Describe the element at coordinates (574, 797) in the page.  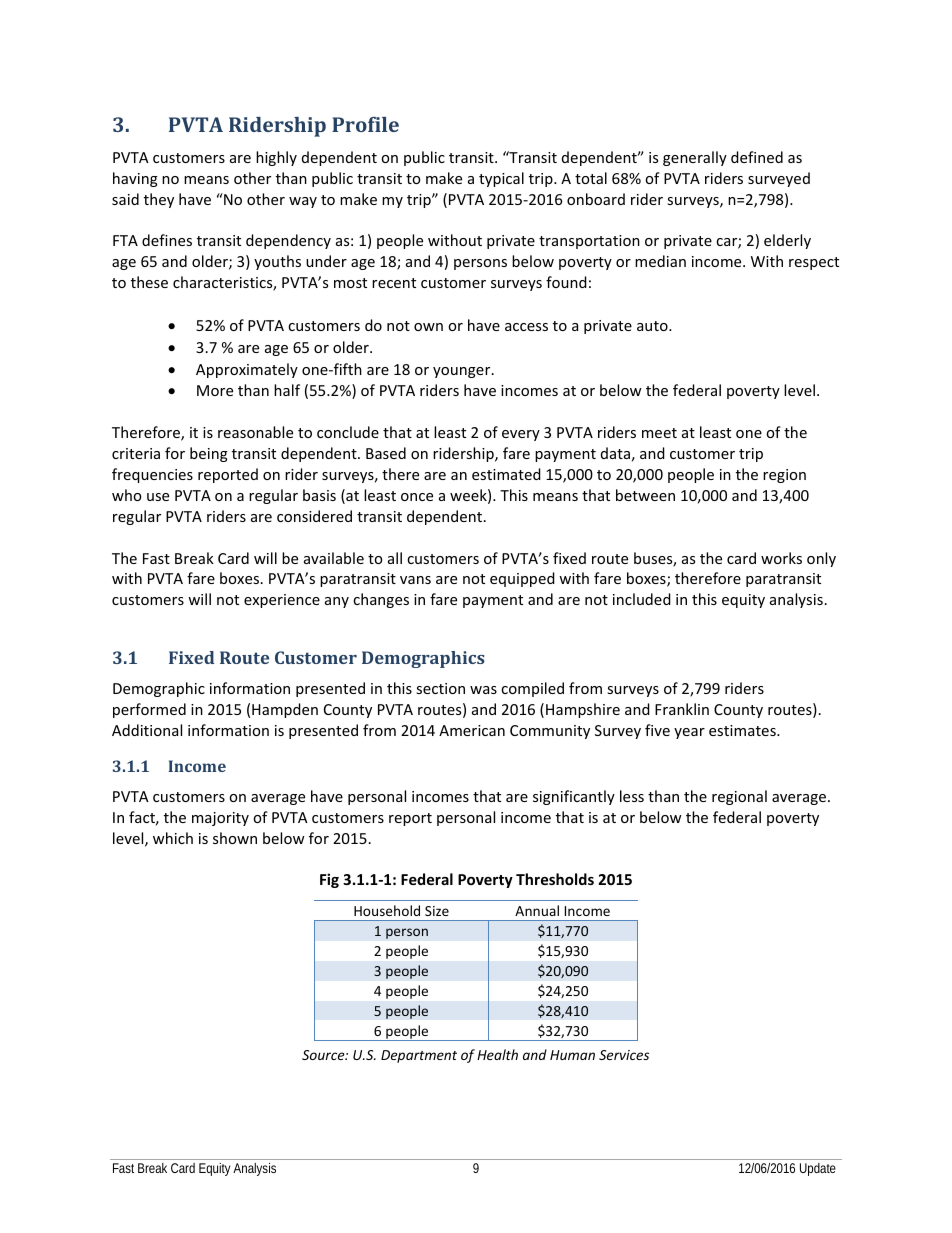
I see `significantly` at that location.
